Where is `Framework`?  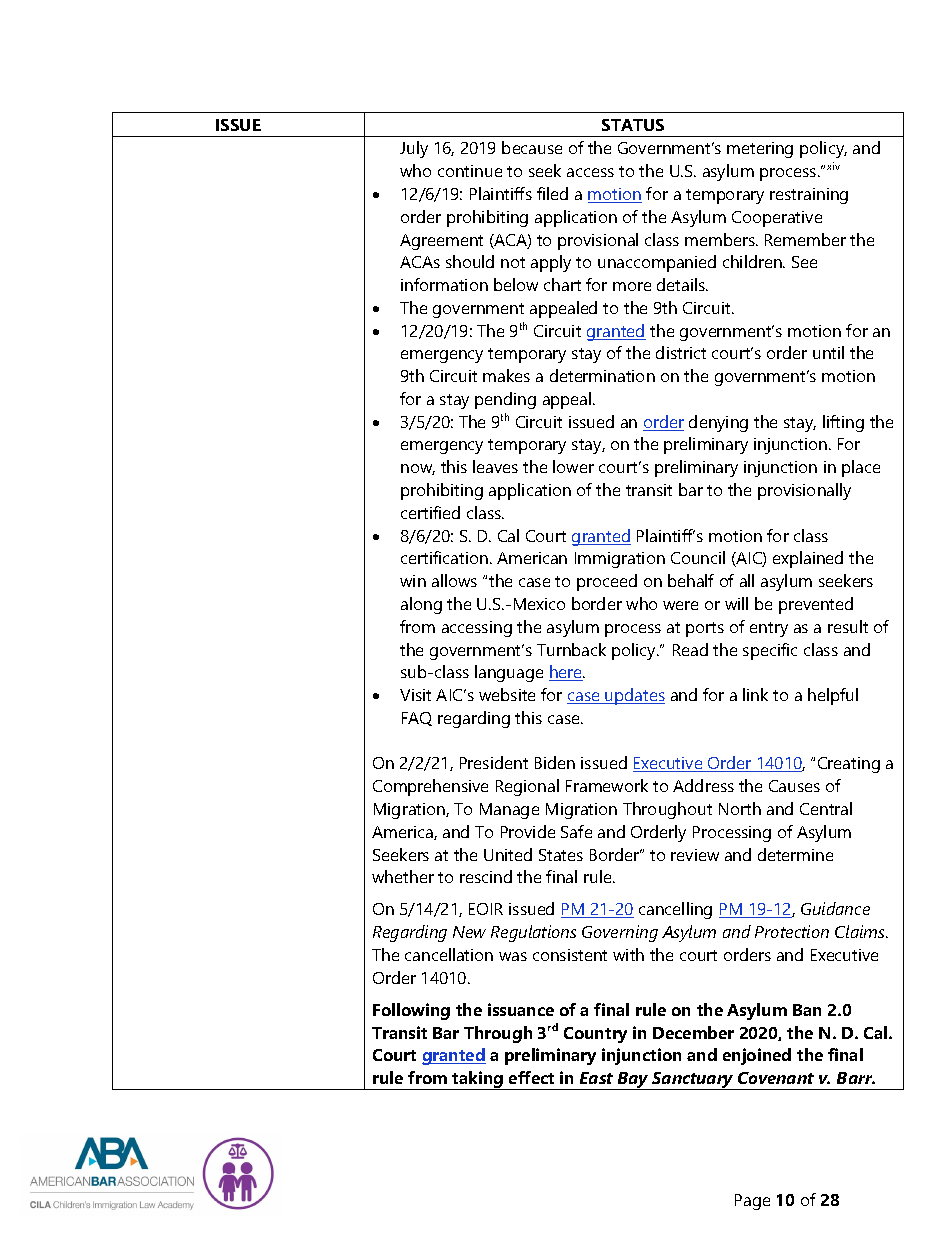
Framework is located at coordinates (607, 785).
